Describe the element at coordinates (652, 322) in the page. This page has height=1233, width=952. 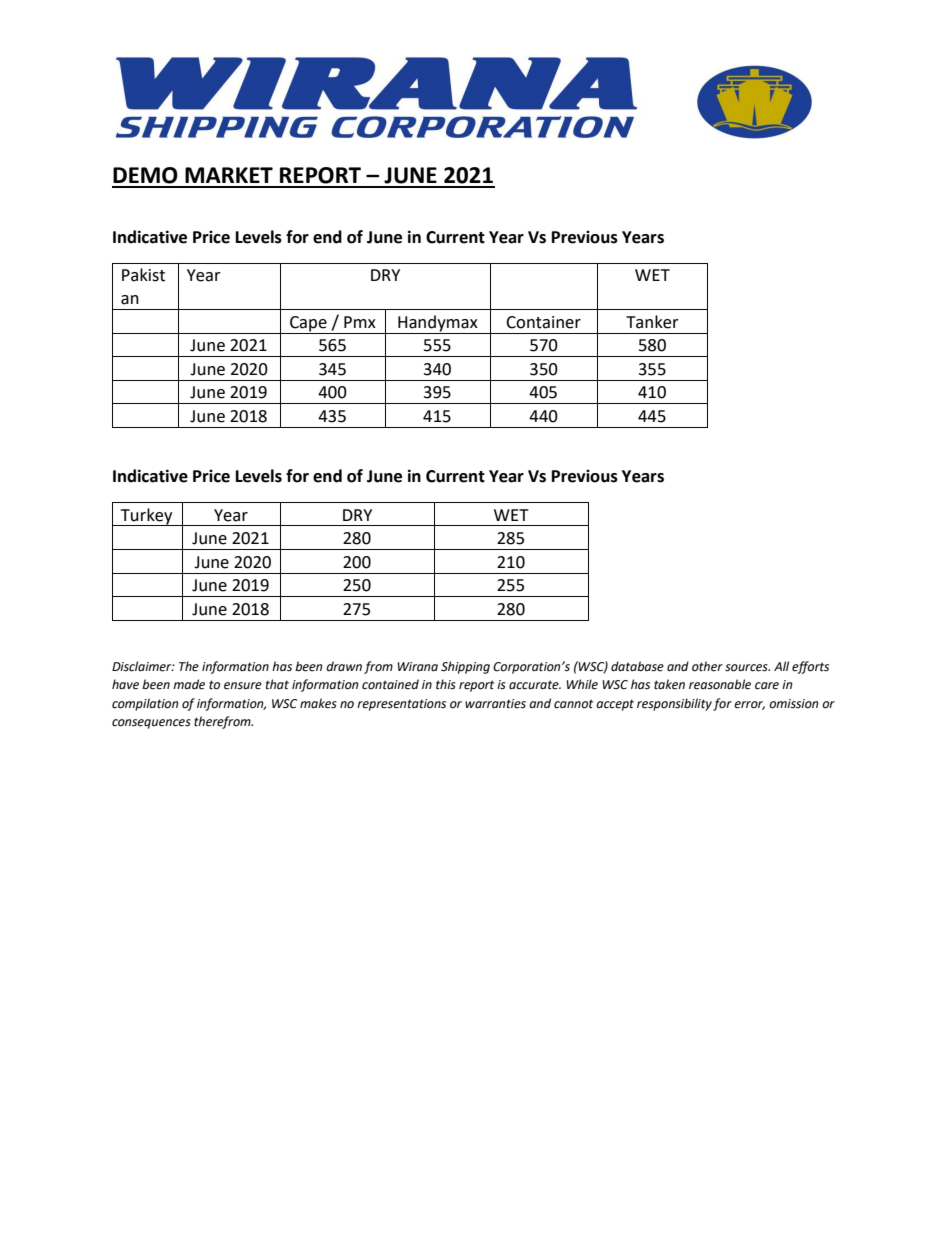
I see `Tanker` at that location.
